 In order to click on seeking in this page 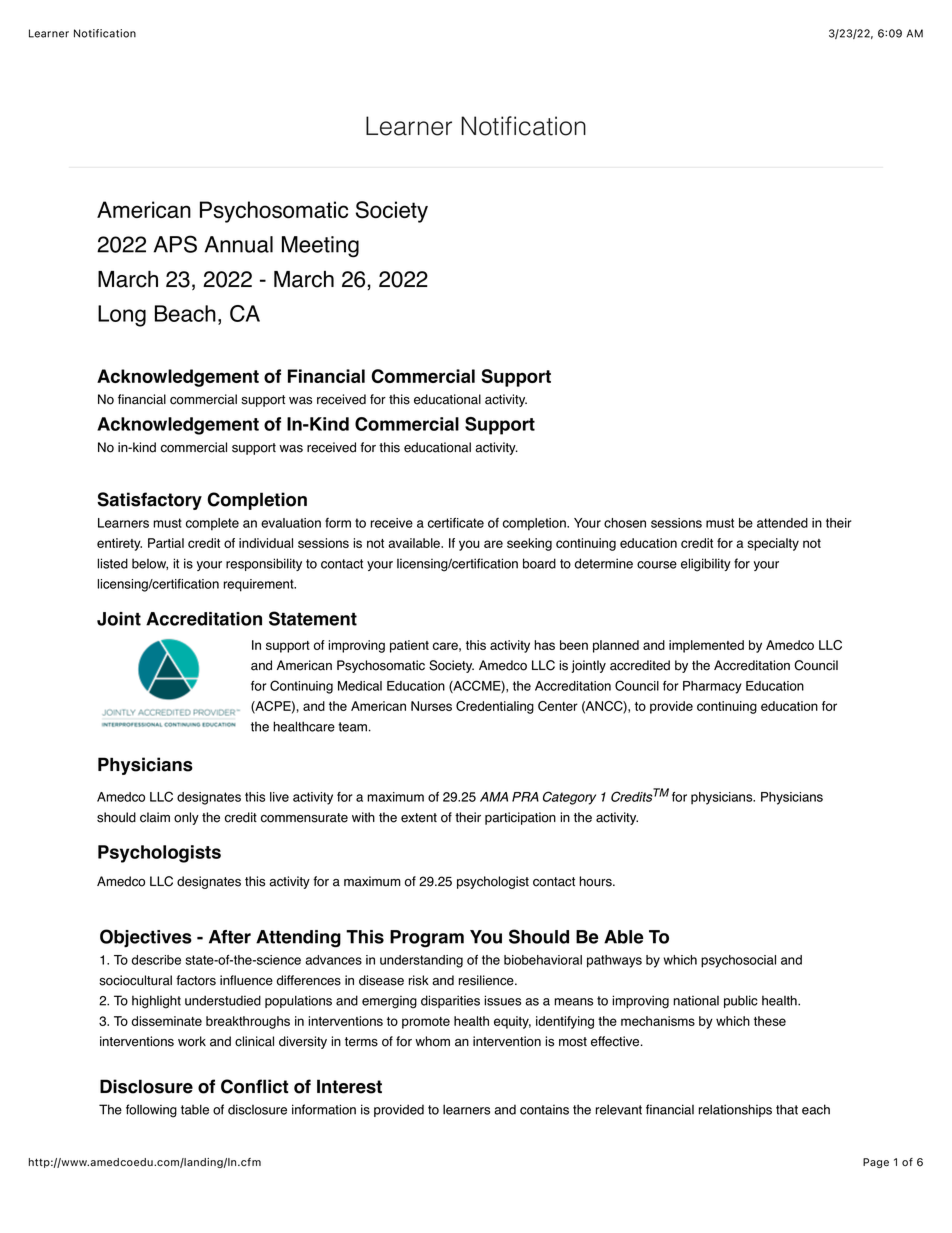, I will do `click(529, 544)`.
